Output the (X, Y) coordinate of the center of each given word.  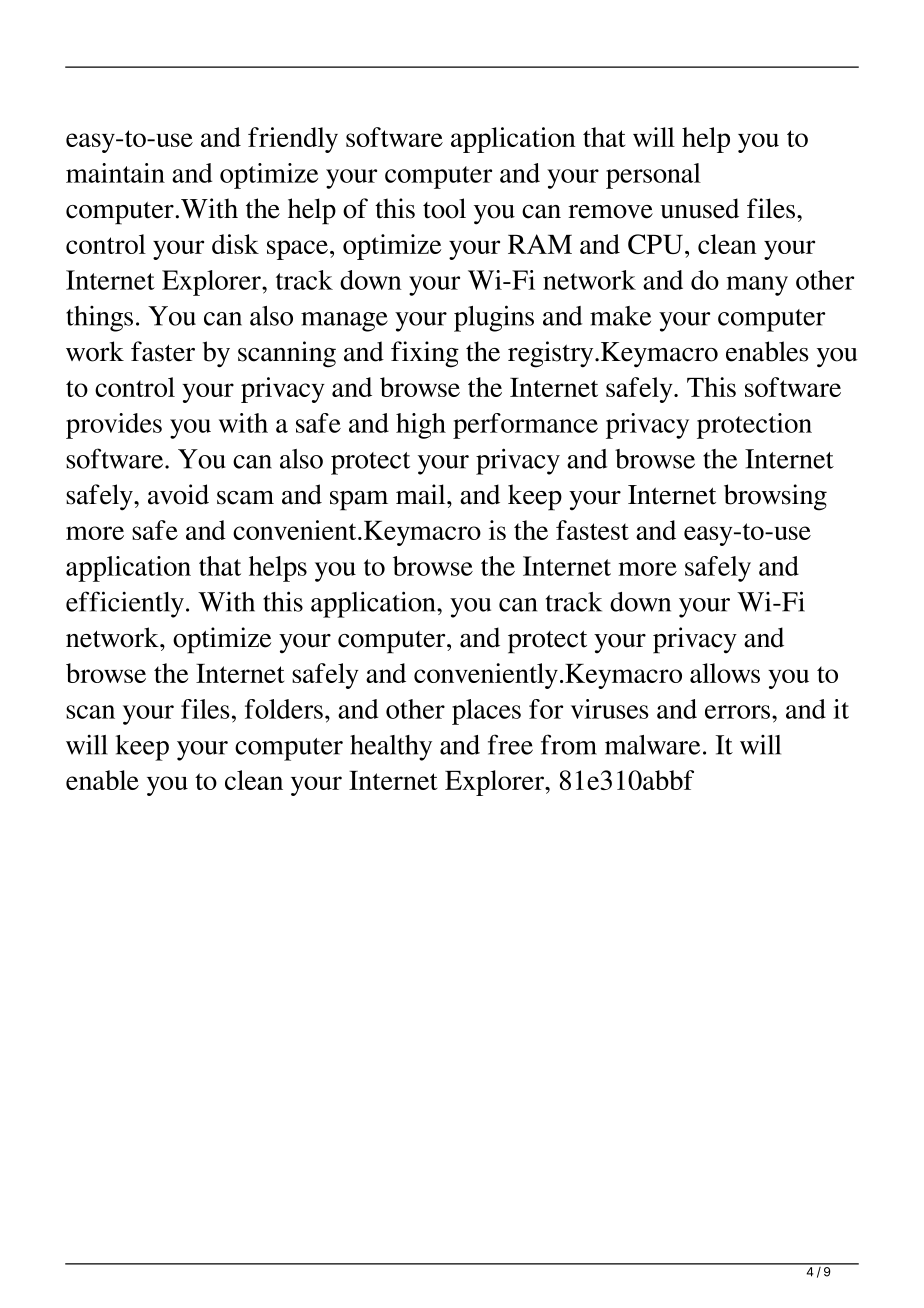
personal (653, 176)
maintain (115, 173)
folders (284, 709)
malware (652, 745)
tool (444, 208)
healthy (391, 748)
